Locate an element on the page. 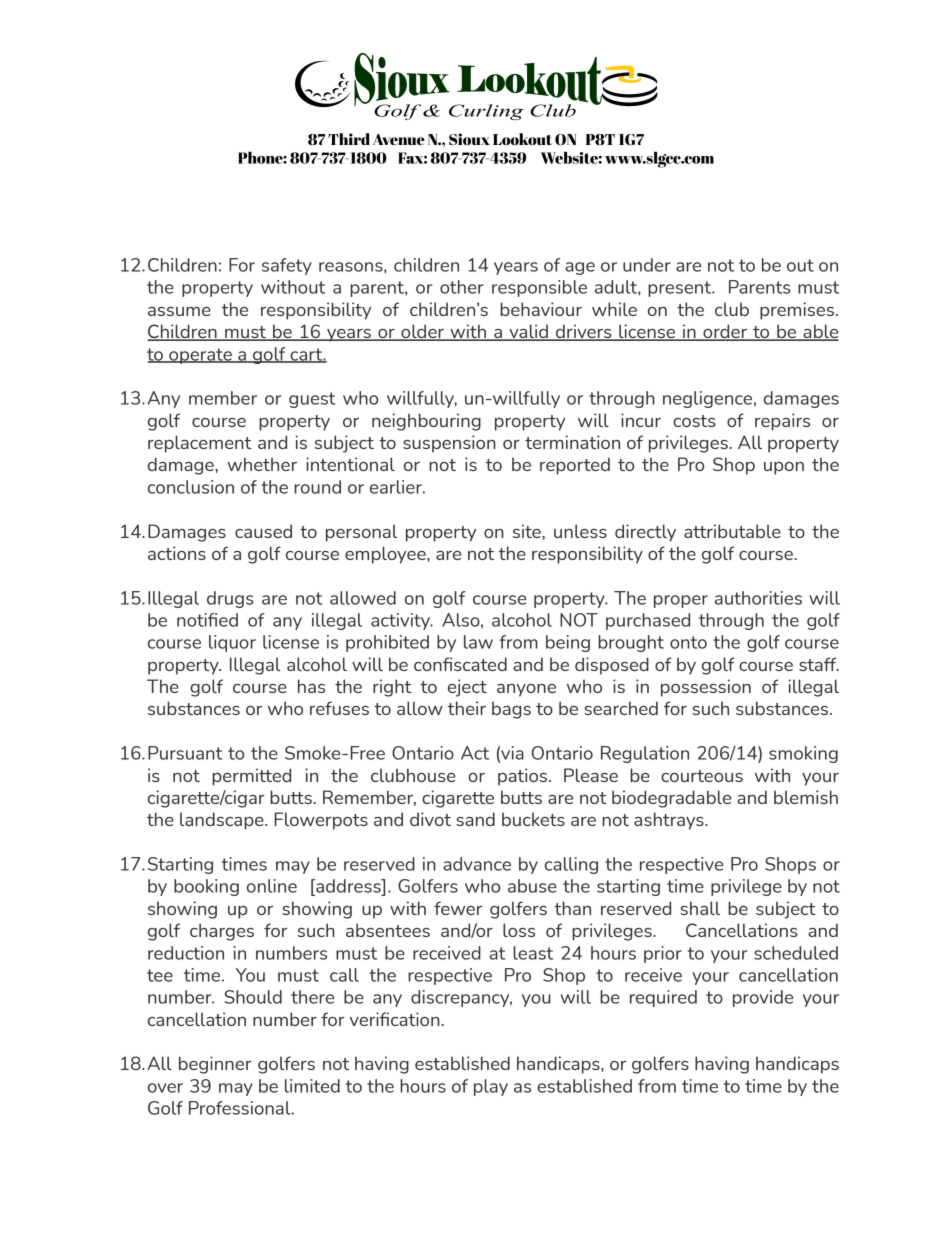 The width and height of the document is (952, 1233). suspension is located at coordinates (449, 444).
